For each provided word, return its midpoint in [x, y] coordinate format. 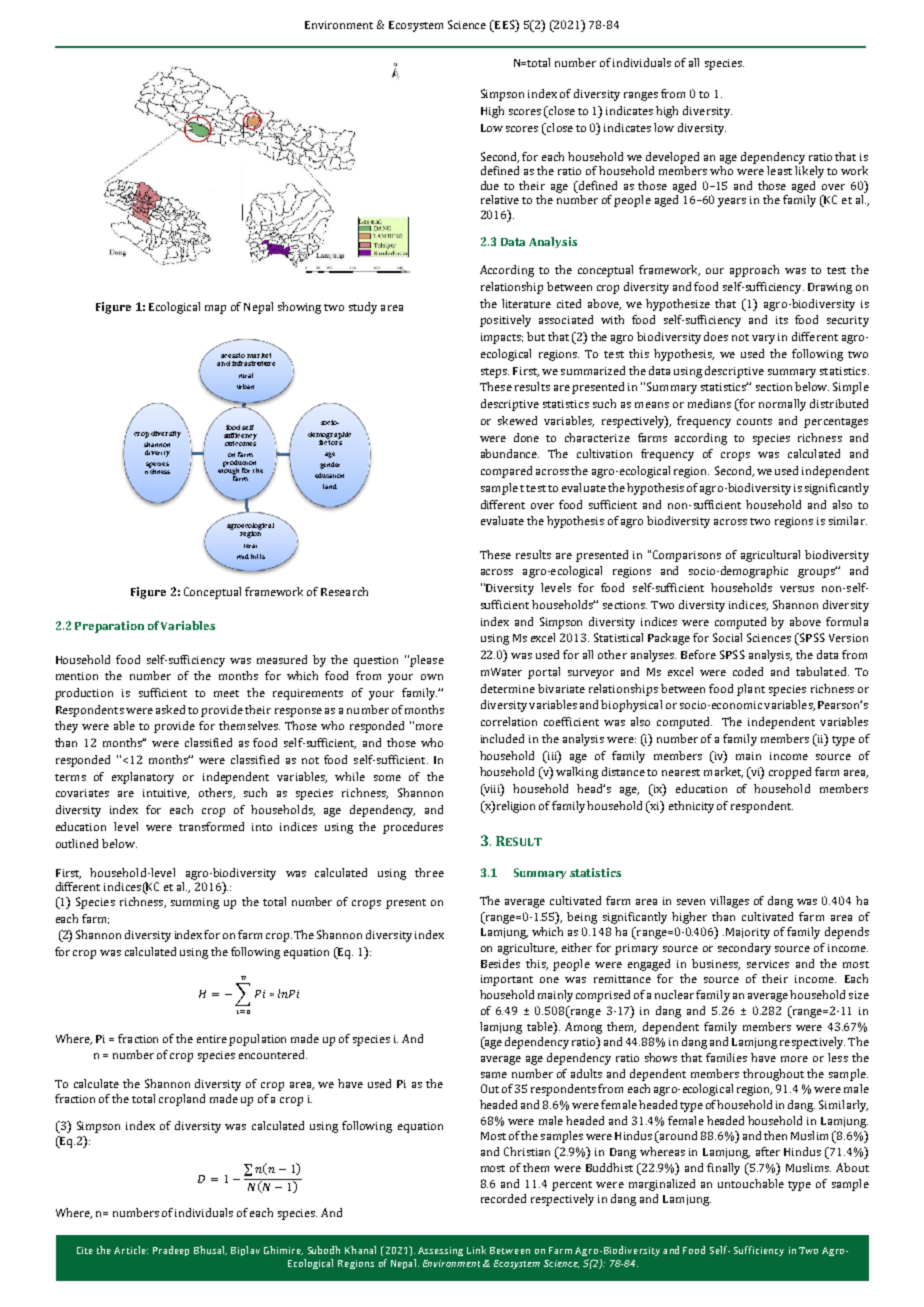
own [432, 677]
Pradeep [171, 1251]
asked [170, 709]
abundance [510, 453]
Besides [500, 963]
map [215, 309]
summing [195, 903]
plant [751, 690]
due [490, 185]
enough [228, 472]
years [732, 202]
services [768, 964]
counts [754, 421]
